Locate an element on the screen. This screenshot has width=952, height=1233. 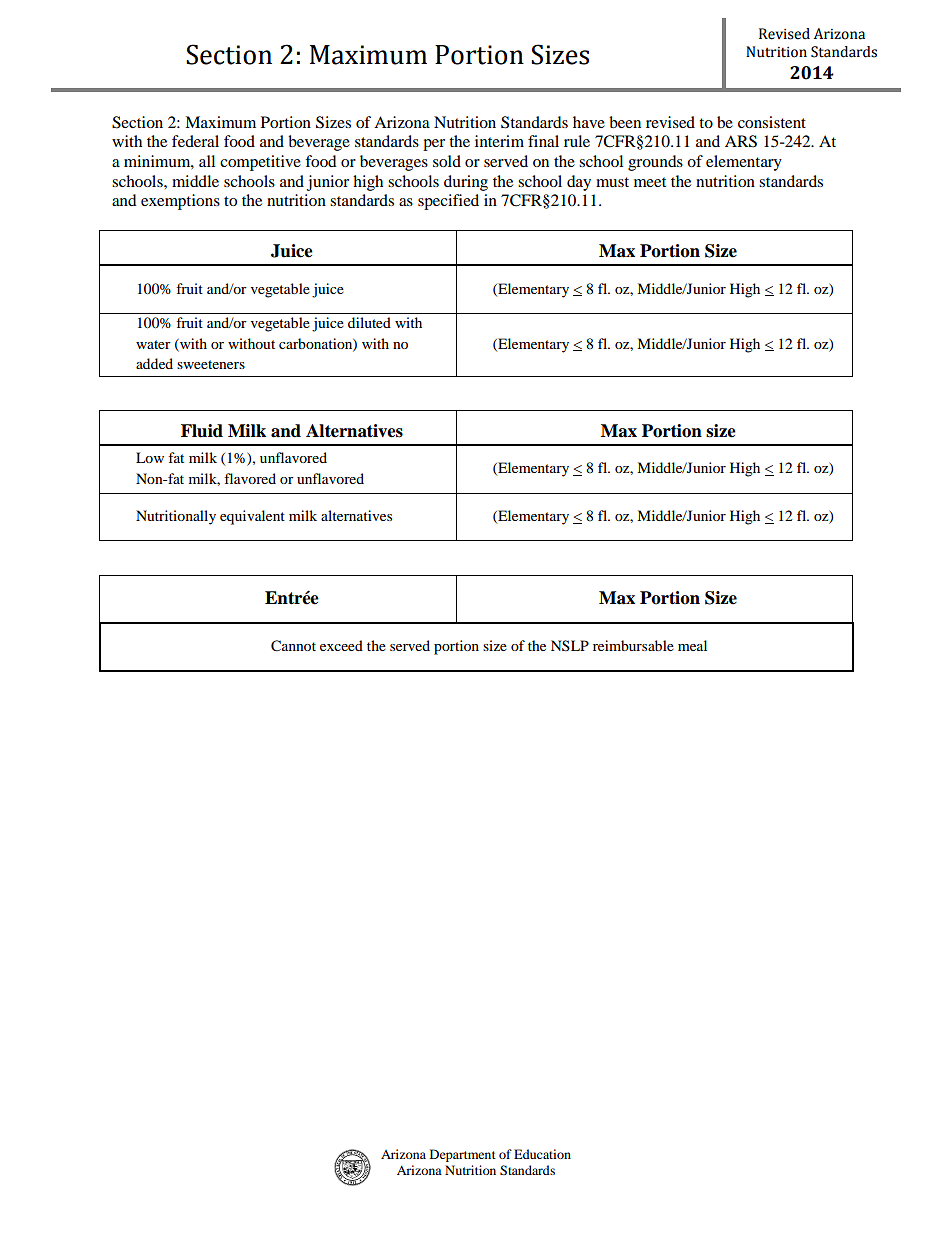
Education is located at coordinates (542, 1154).
